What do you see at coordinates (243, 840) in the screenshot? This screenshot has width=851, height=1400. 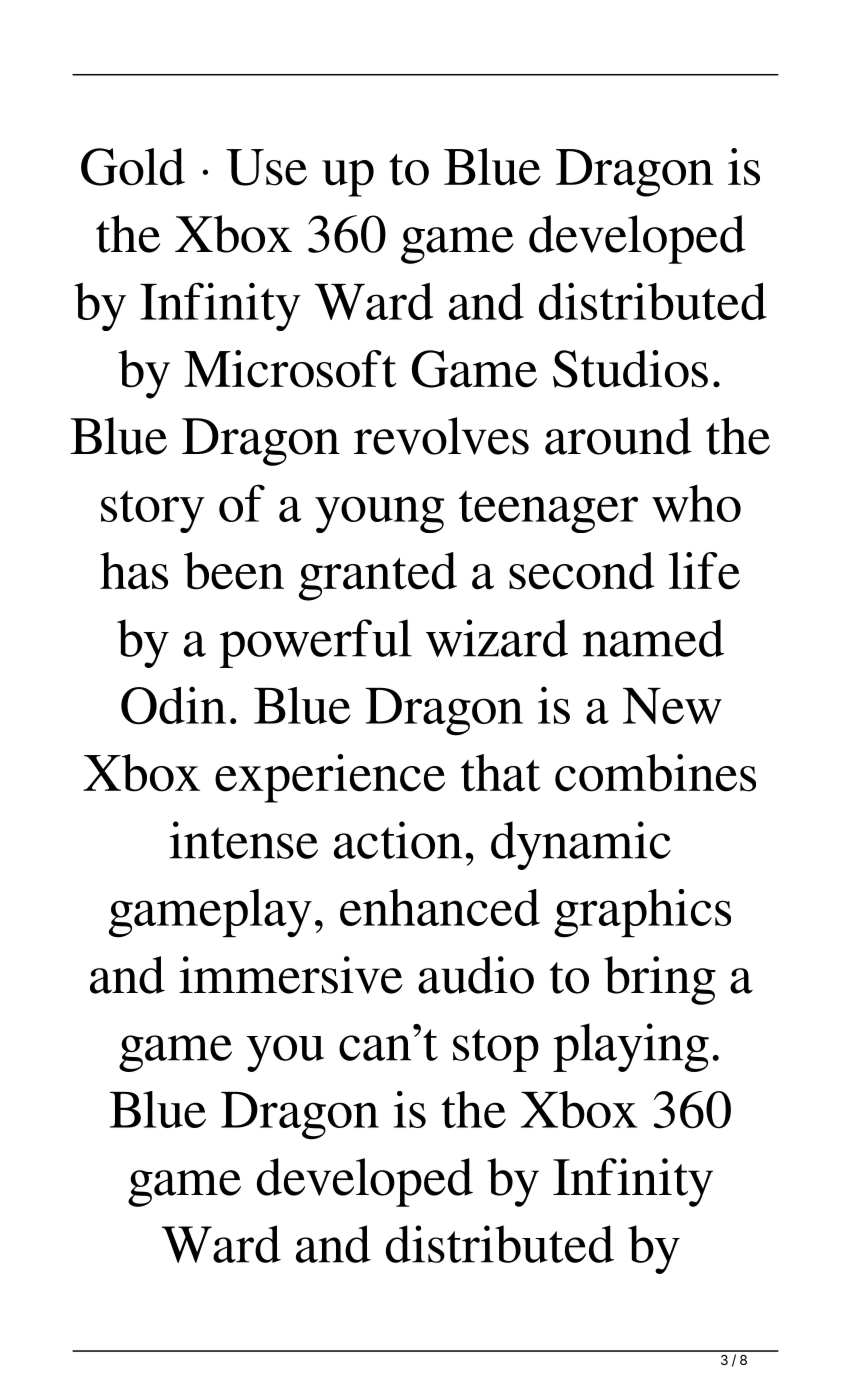 I see `intense` at bounding box center [243, 840].
